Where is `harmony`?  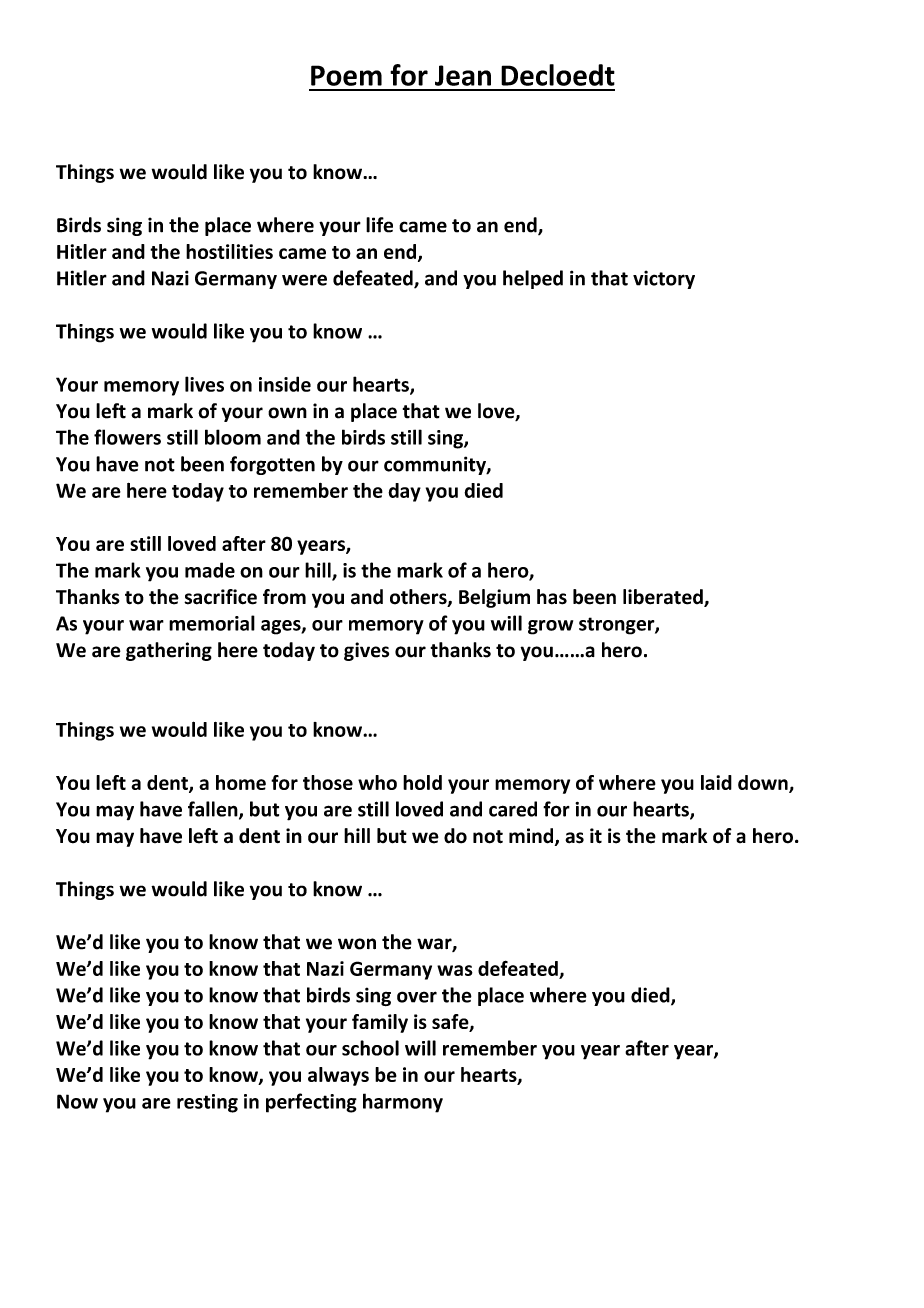 harmony is located at coordinates (403, 1103).
